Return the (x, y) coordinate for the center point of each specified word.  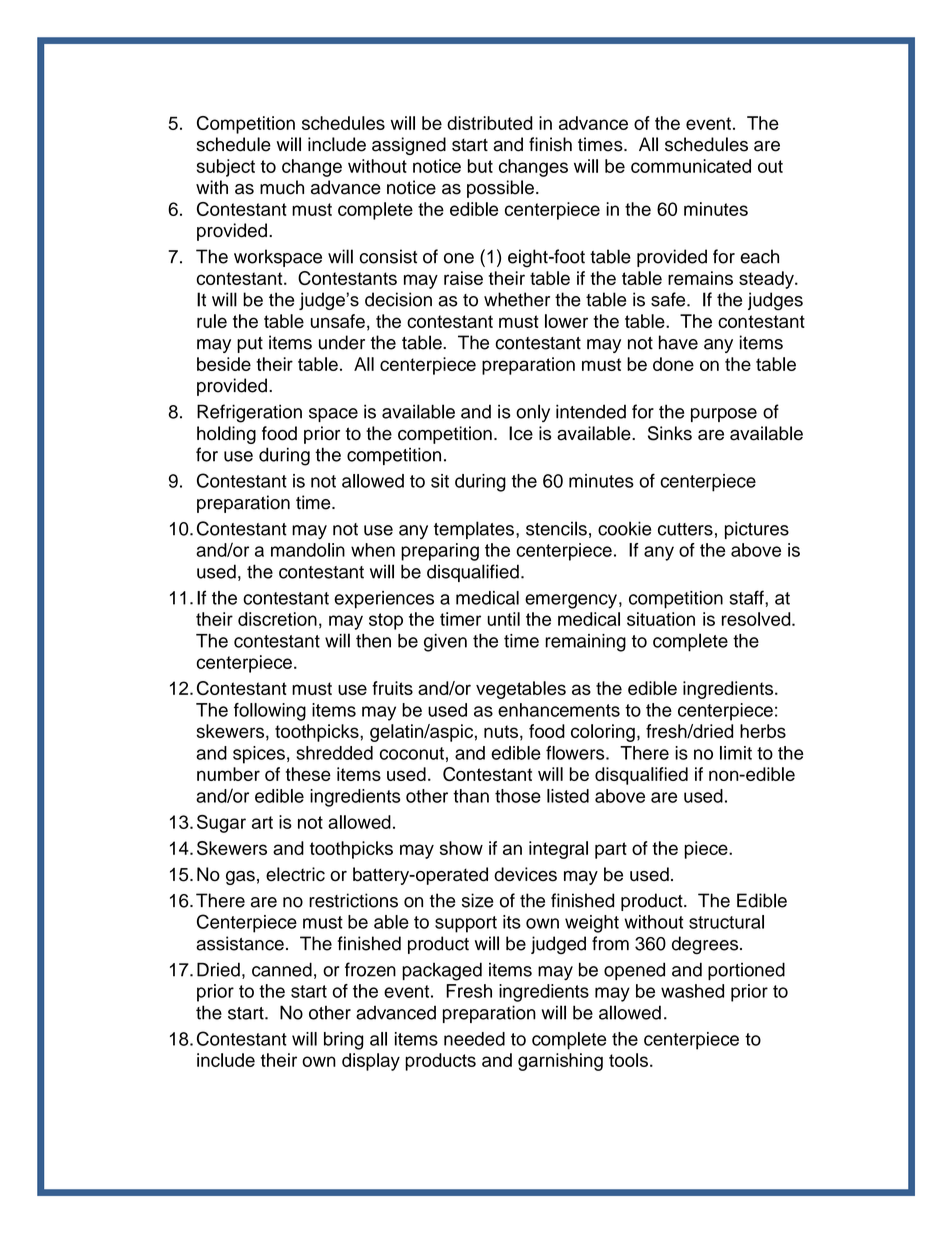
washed (692, 991)
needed (474, 1039)
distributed (490, 123)
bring (344, 1041)
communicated (691, 166)
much (282, 187)
